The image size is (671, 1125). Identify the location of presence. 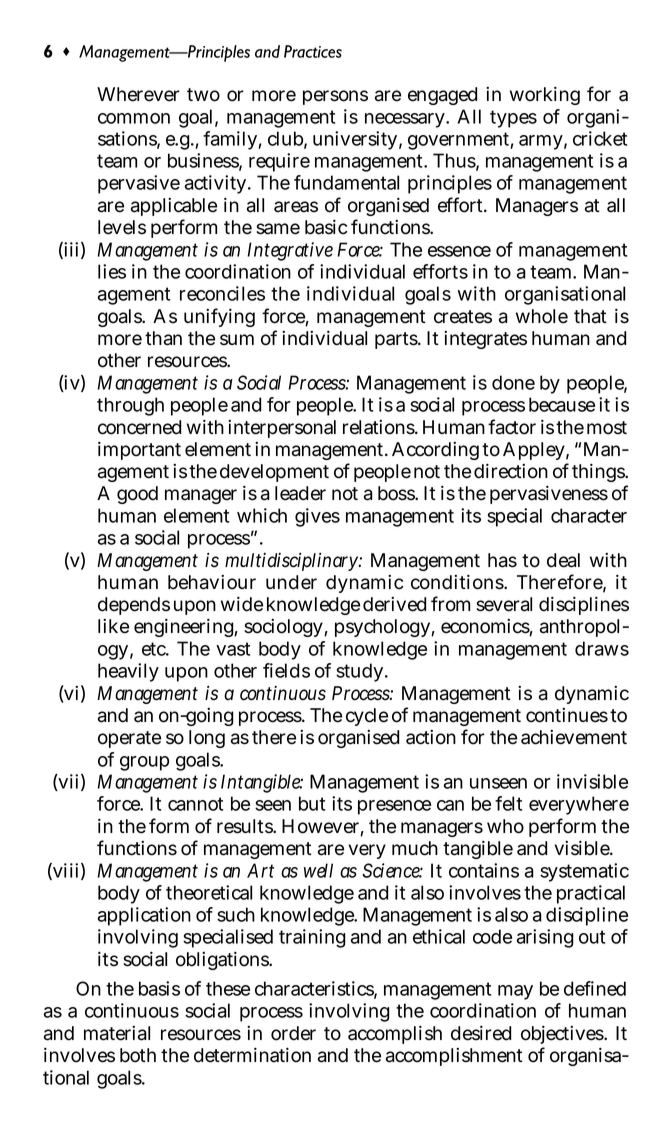
(394, 807).
